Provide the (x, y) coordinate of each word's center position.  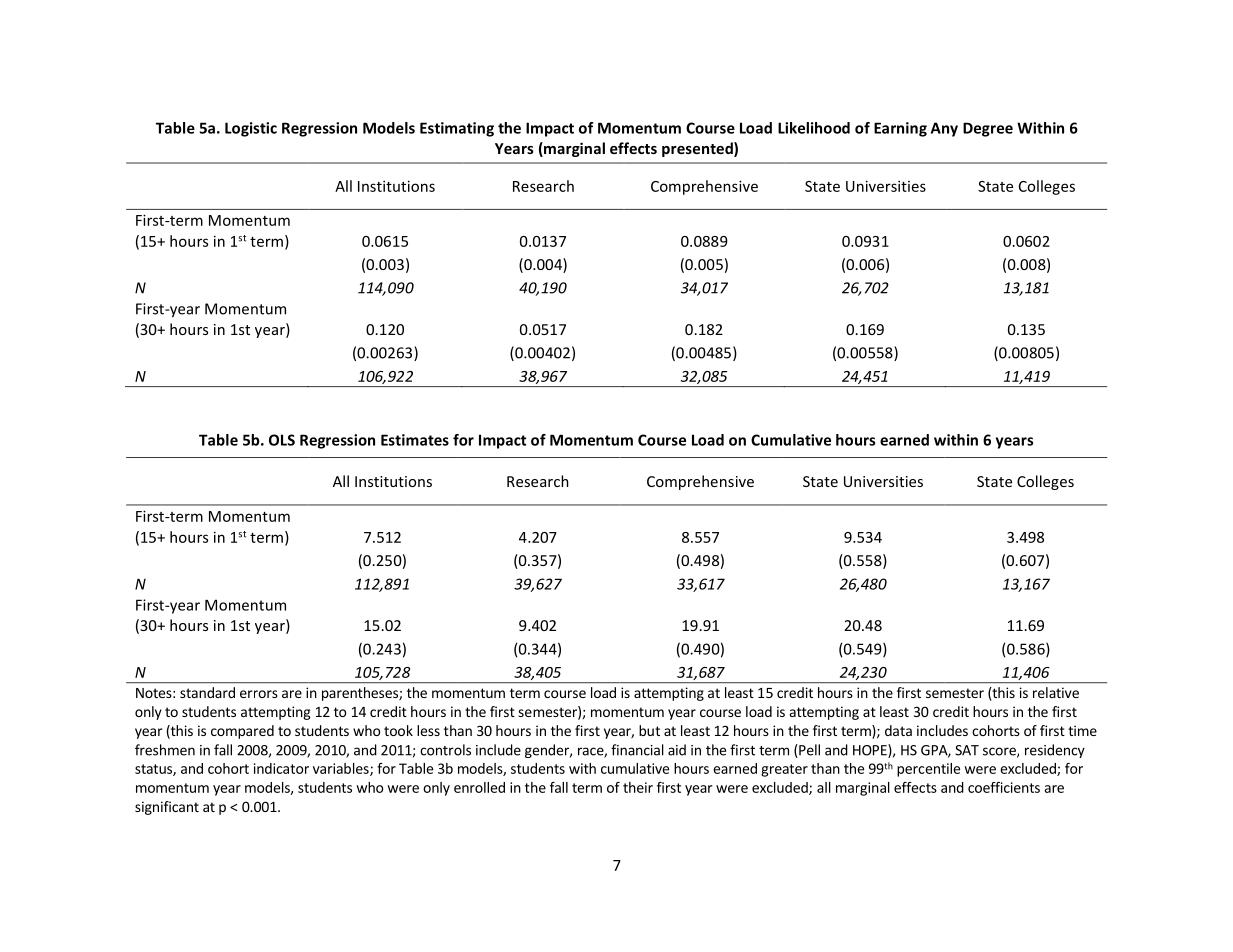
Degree (988, 129)
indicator (281, 768)
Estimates (415, 440)
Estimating (457, 129)
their (638, 787)
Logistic (251, 129)
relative (1056, 692)
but (649, 730)
